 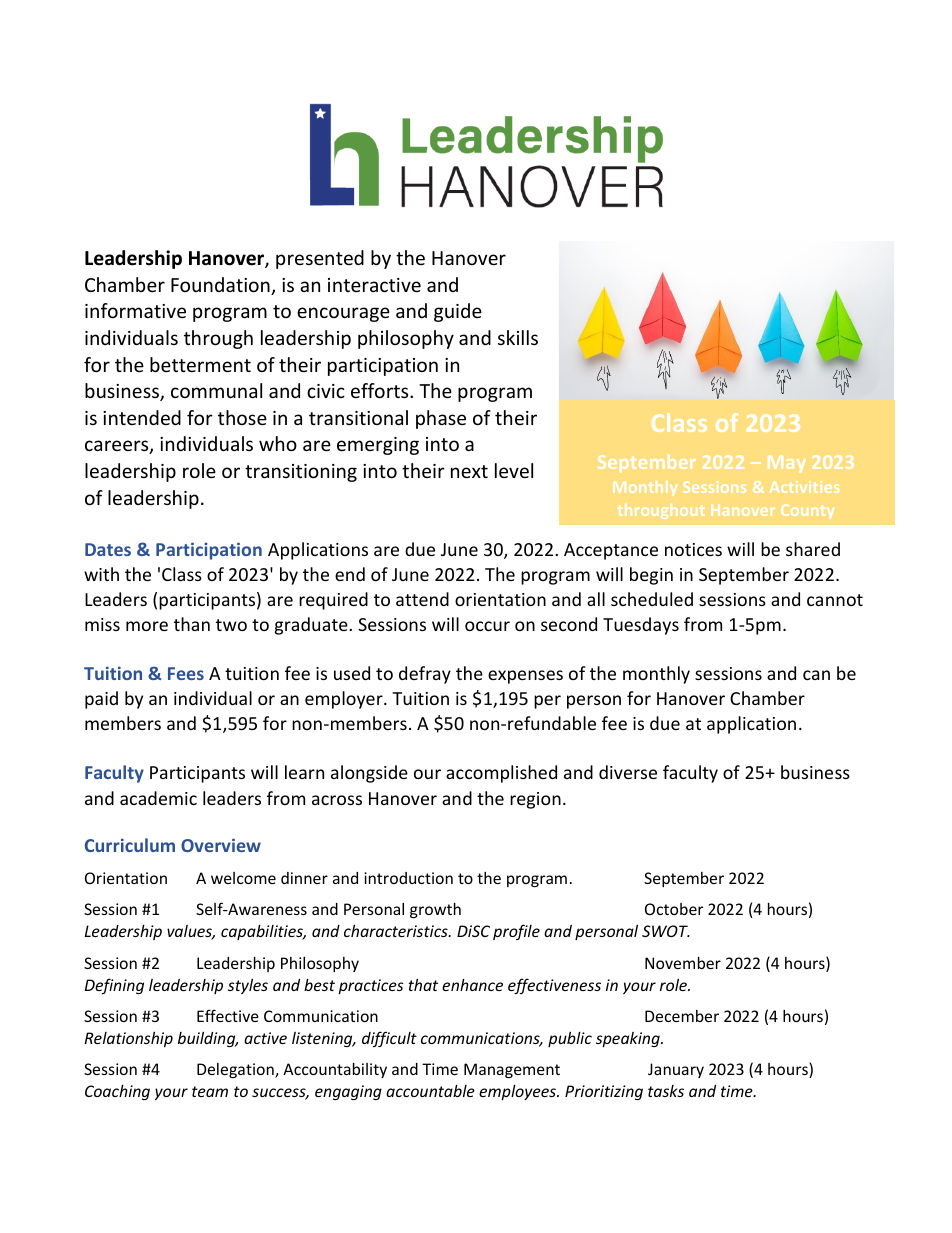 What do you see at coordinates (501, 774) in the screenshot?
I see `accomplished` at bounding box center [501, 774].
